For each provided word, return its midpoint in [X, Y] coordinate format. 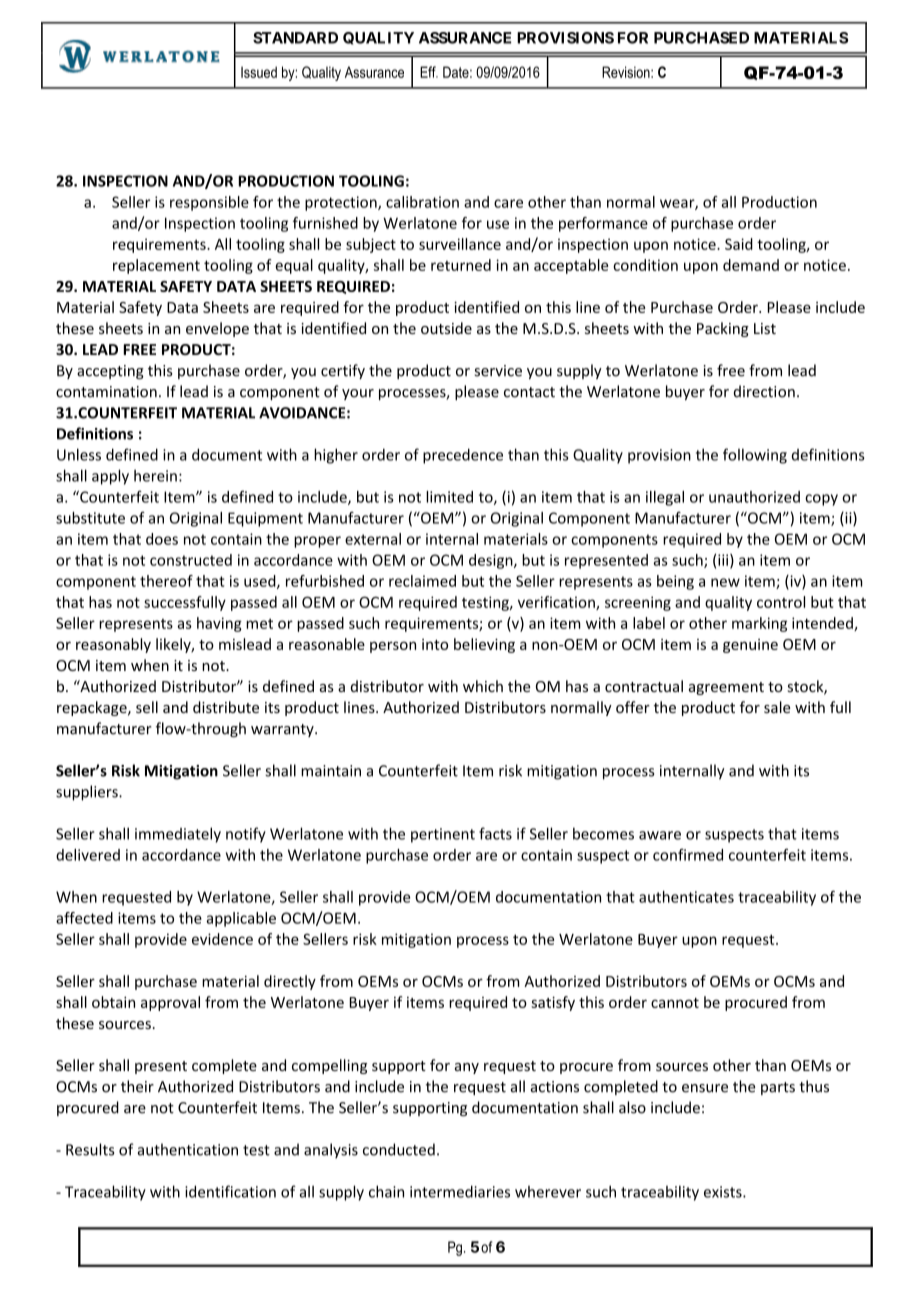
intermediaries [460, 1191]
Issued [259, 72]
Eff [429, 72]
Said [739, 244]
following [755, 456]
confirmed [688, 855]
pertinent [443, 835]
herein [155, 476]
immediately [178, 835]
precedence [463, 456]
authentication [188, 1149]
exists [724, 1192]
